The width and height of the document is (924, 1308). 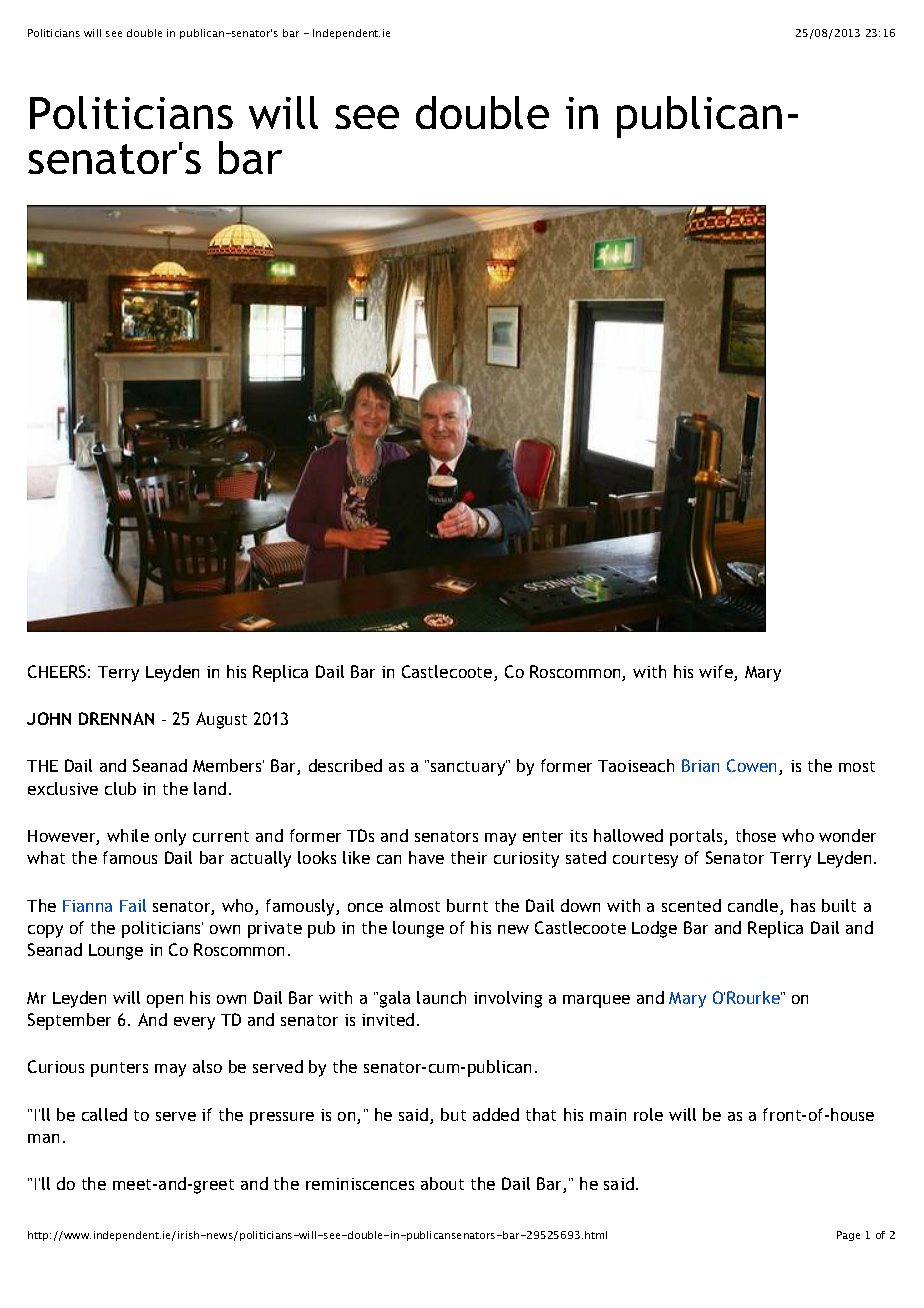 I want to click on have, so click(x=426, y=857).
